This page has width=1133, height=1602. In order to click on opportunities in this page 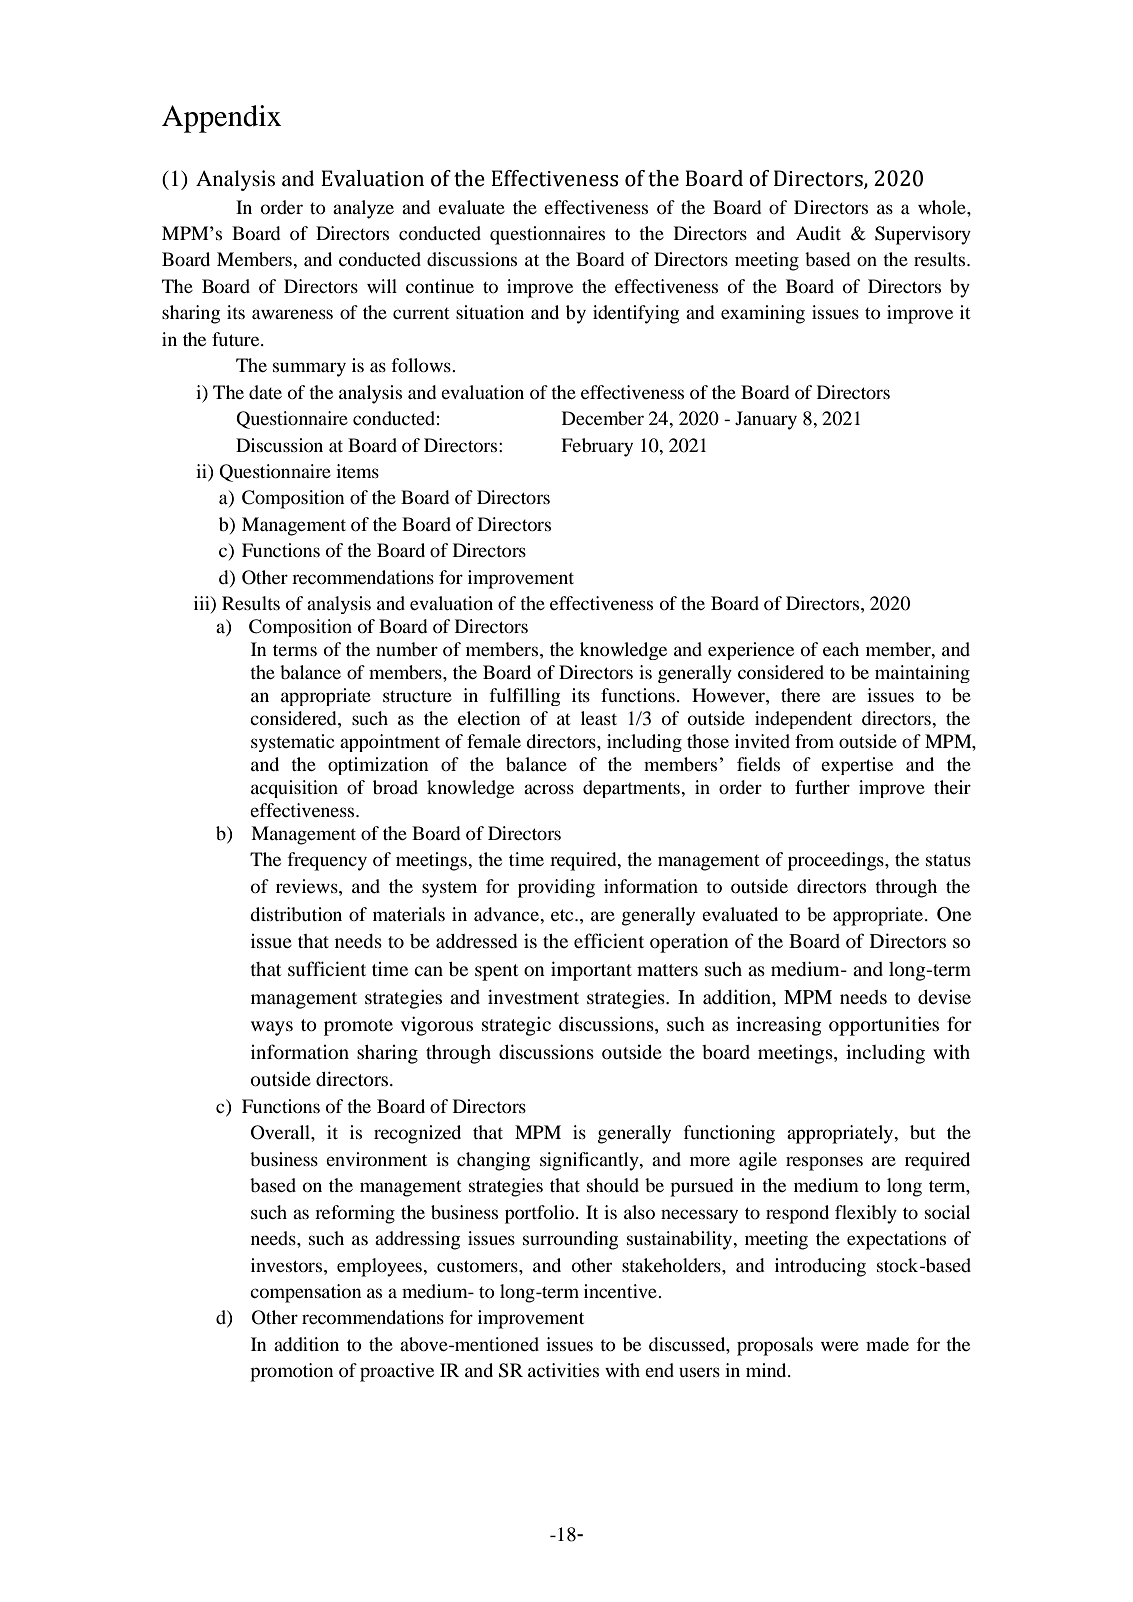, I will do `click(884, 1026)`.
